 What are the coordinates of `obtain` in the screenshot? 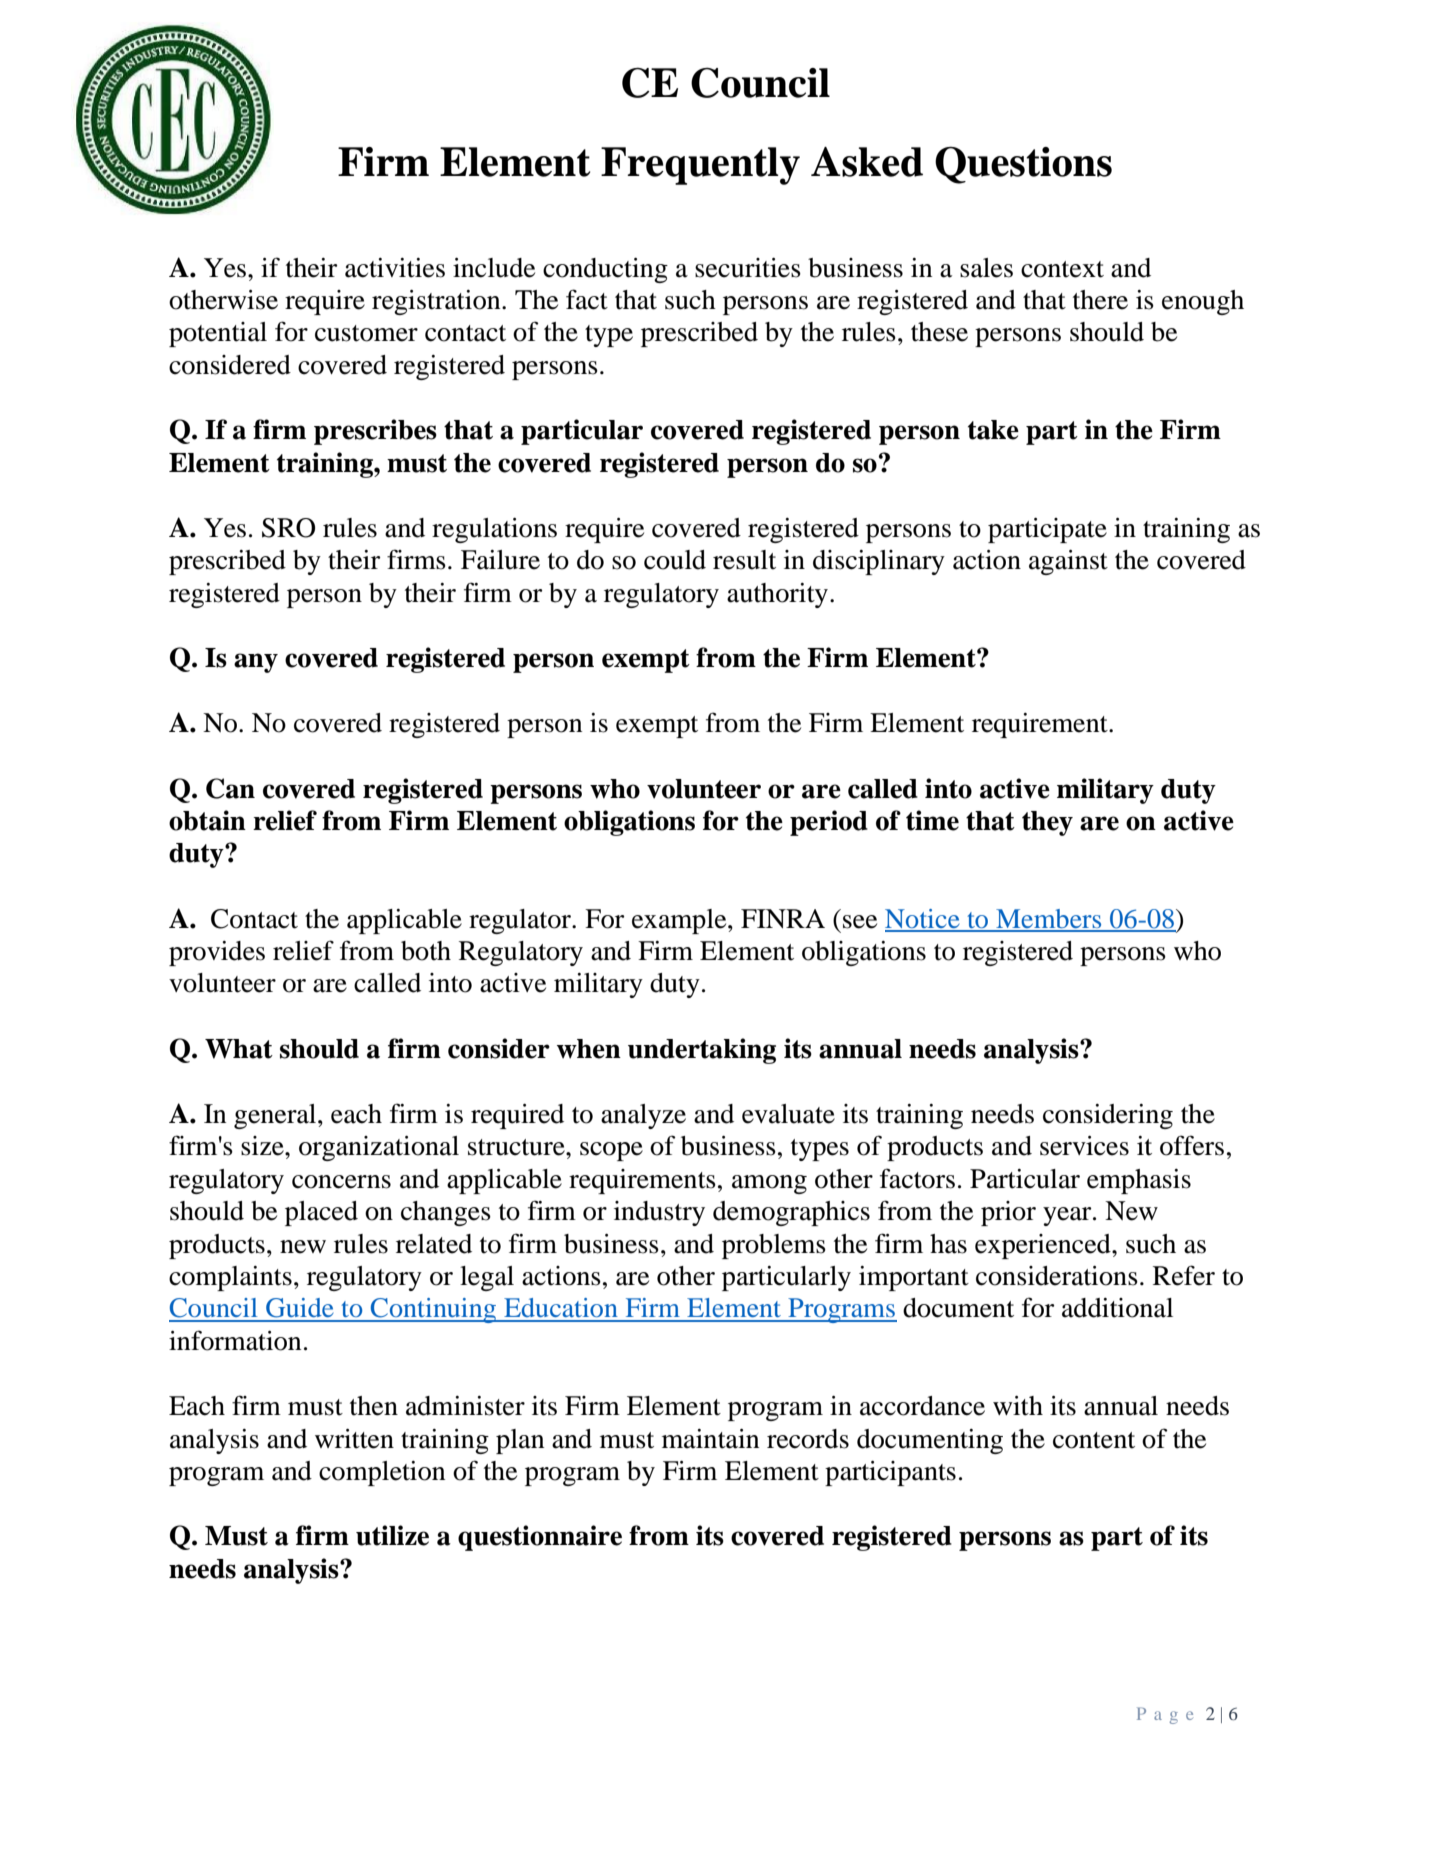 It's located at (207, 820).
